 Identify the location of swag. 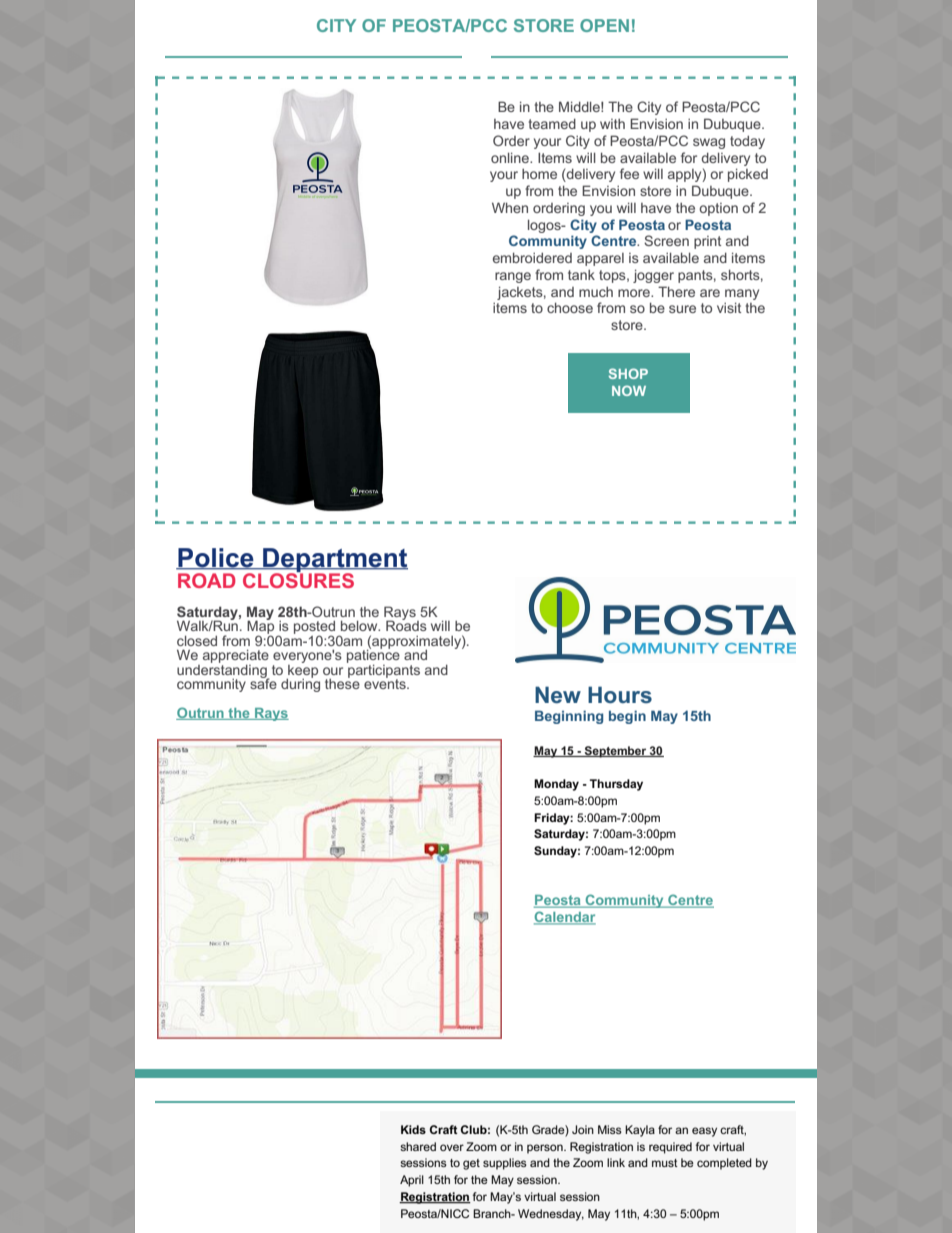
(709, 143).
